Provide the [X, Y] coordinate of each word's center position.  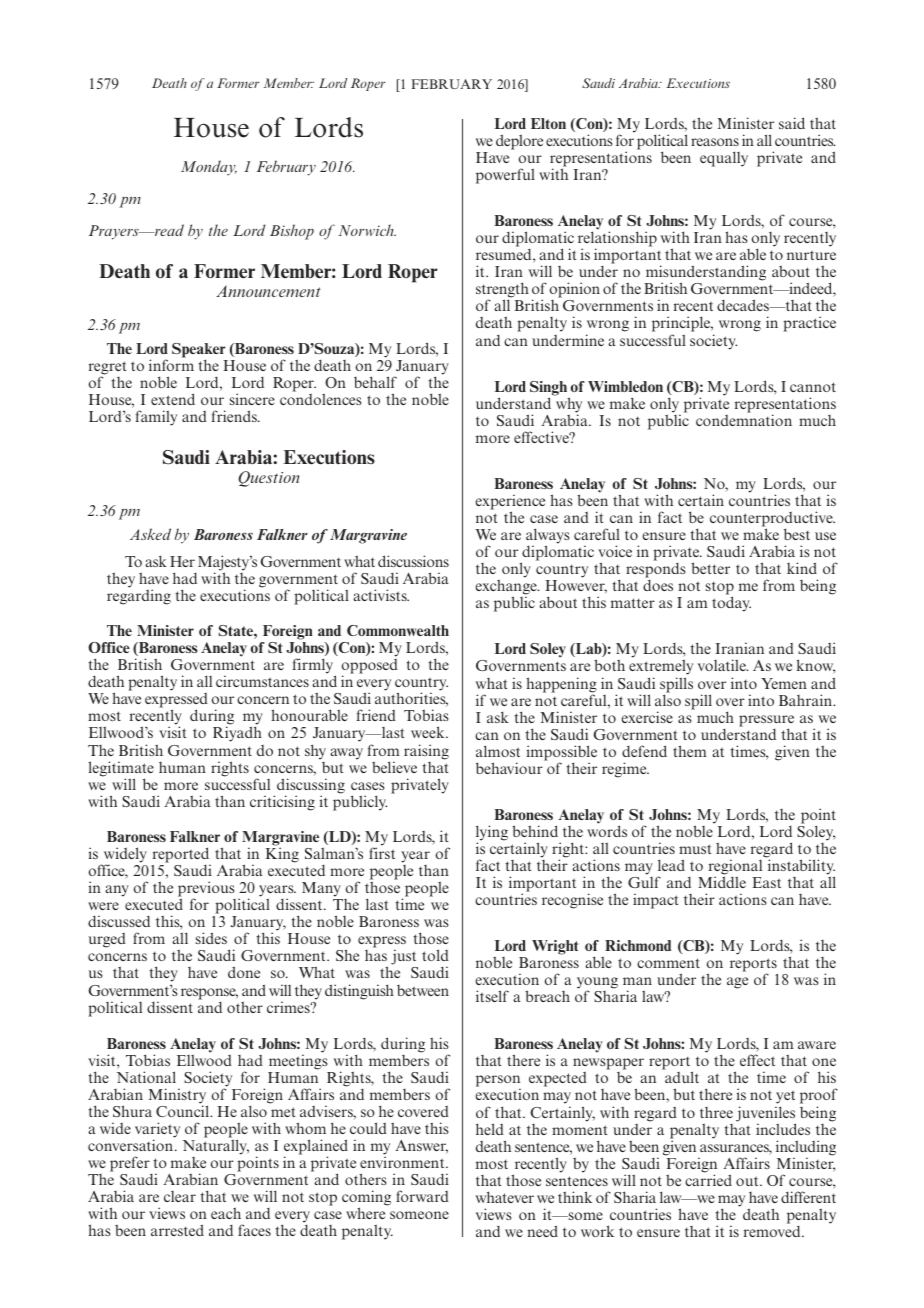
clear [180, 1196]
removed [773, 1231]
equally [724, 159]
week [429, 732]
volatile [723, 665]
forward [422, 1196]
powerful [505, 176]
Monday [209, 167]
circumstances [262, 681]
